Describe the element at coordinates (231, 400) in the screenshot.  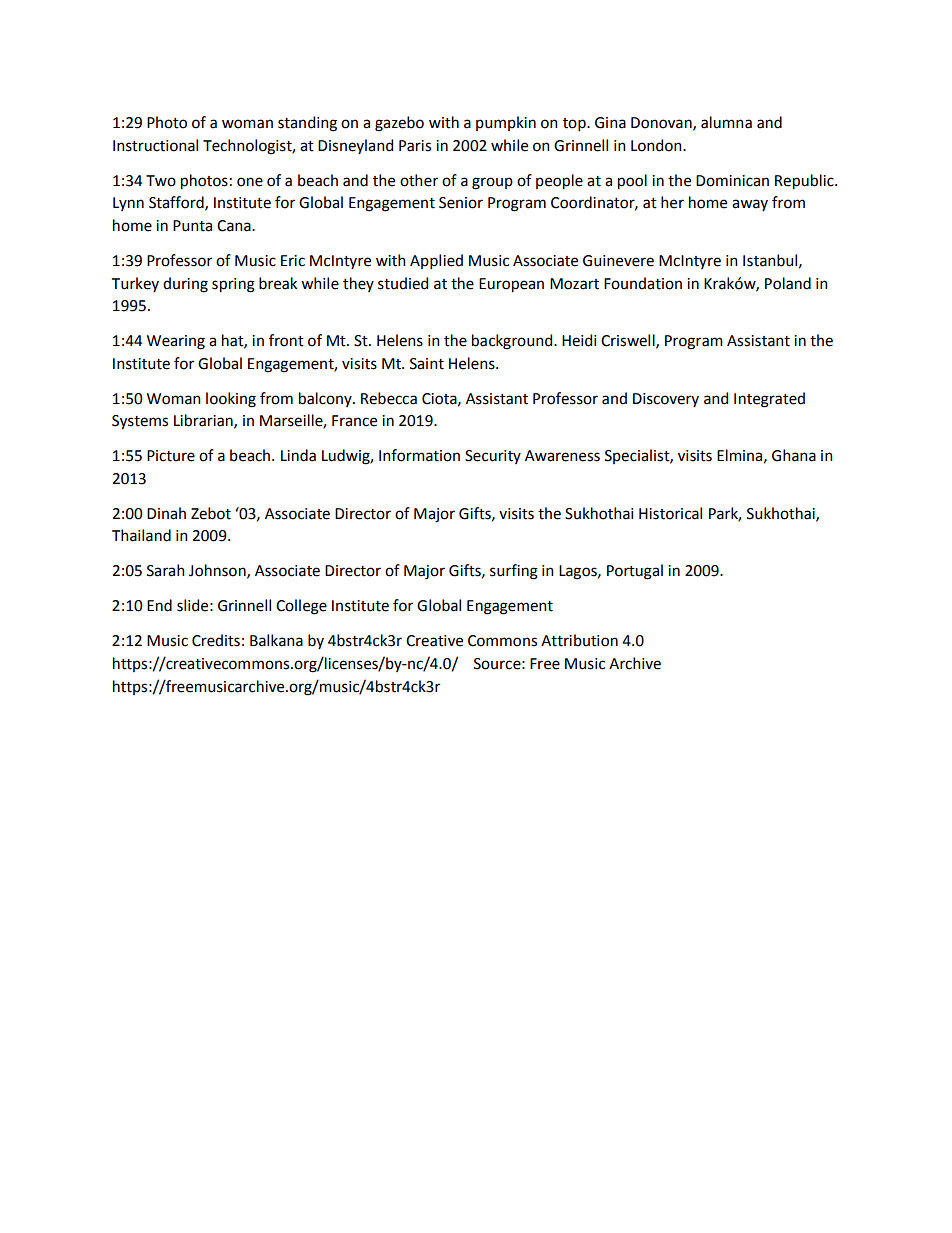
I see `looking` at that location.
